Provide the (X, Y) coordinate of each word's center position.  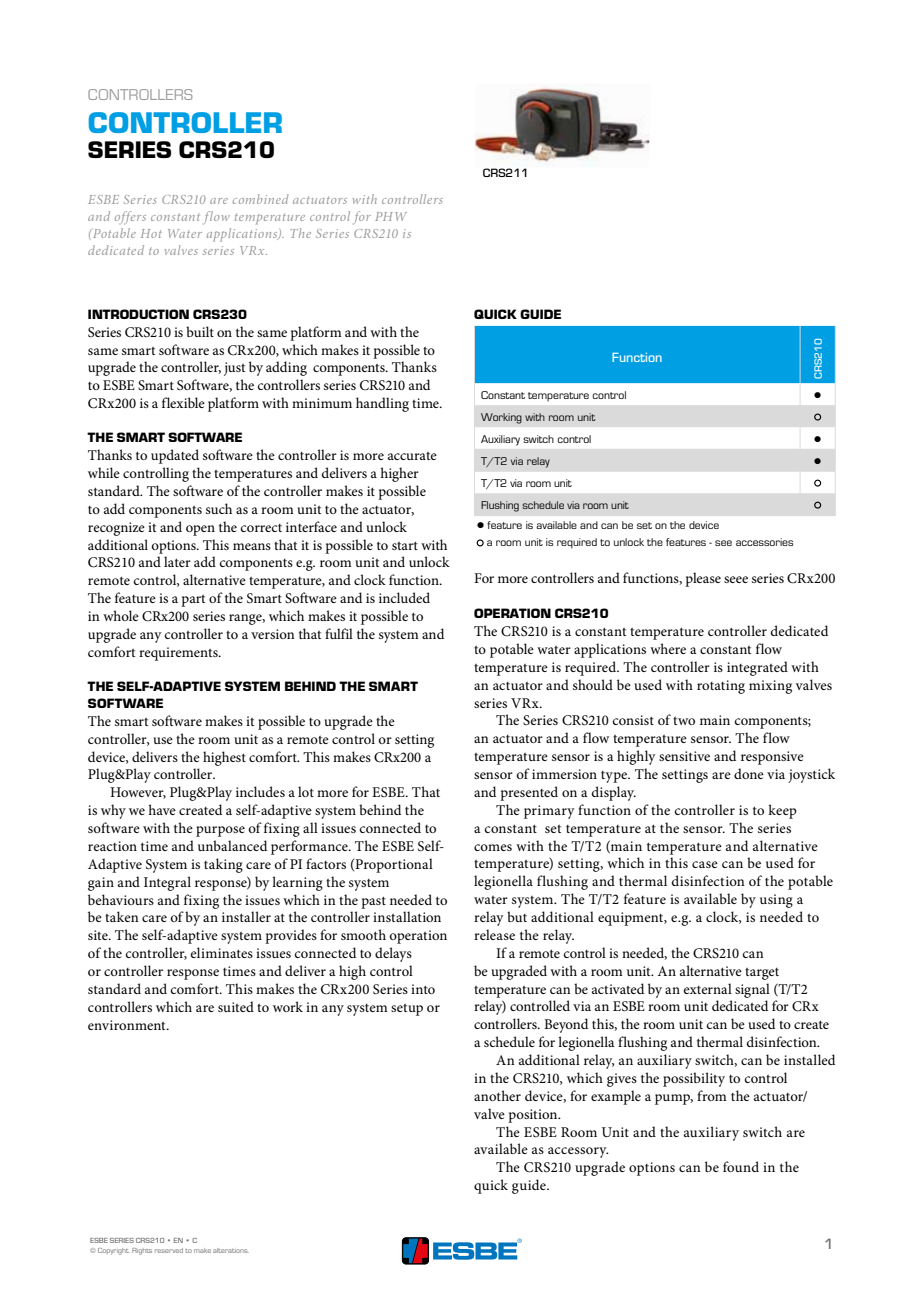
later (177, 561)
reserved (169, 1250)
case (705, 864)
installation (407, 916)
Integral (167, 883)
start (405, 545)
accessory (578, 1152)
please (703, 579)
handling (382, 404)
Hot (151, 233)
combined (261, 199)
